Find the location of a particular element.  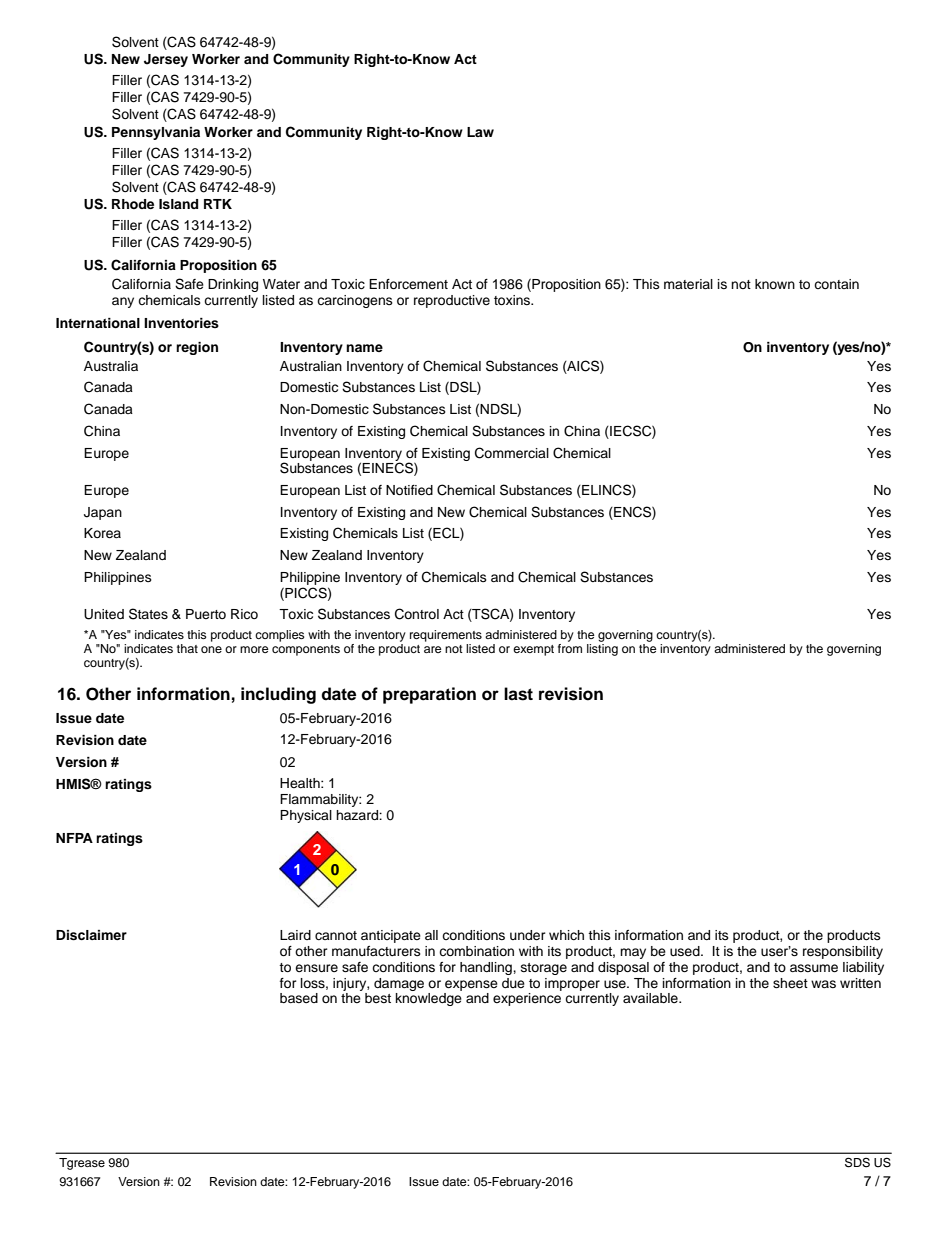

States is located at coordinates (148, 614).
